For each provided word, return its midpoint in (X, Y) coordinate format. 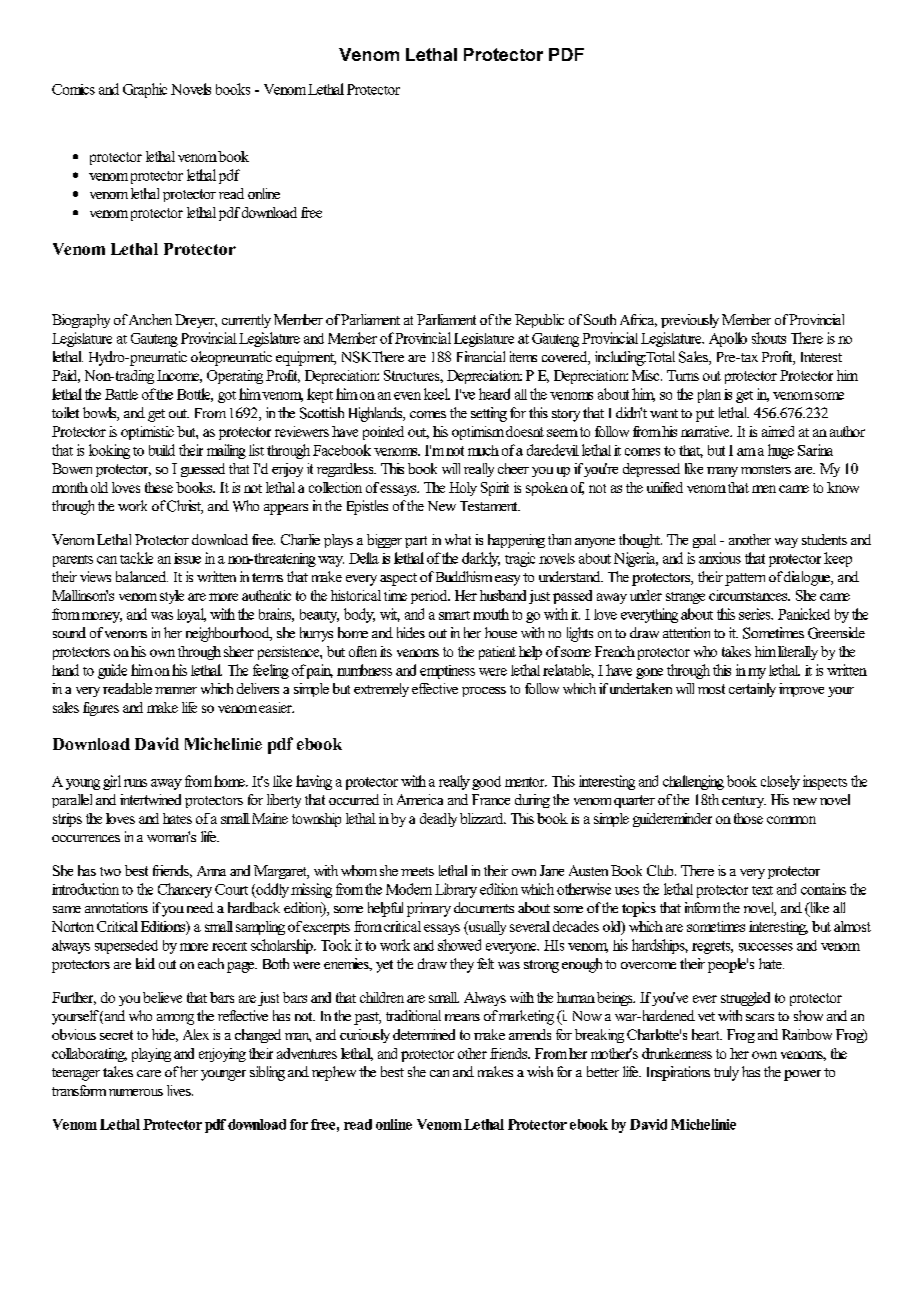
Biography (81, 321)
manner (176, 690)
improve (801, 690)
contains (823, 889)
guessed (203, 470)
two (110, 871)
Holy (463, 489)
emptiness (447, 672)
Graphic (145, 90)
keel (437, 394)
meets (417, 871)
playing (151, 1055)
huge (781, 451)
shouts (769, 338)
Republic (539, 321)
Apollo (728, 339)
